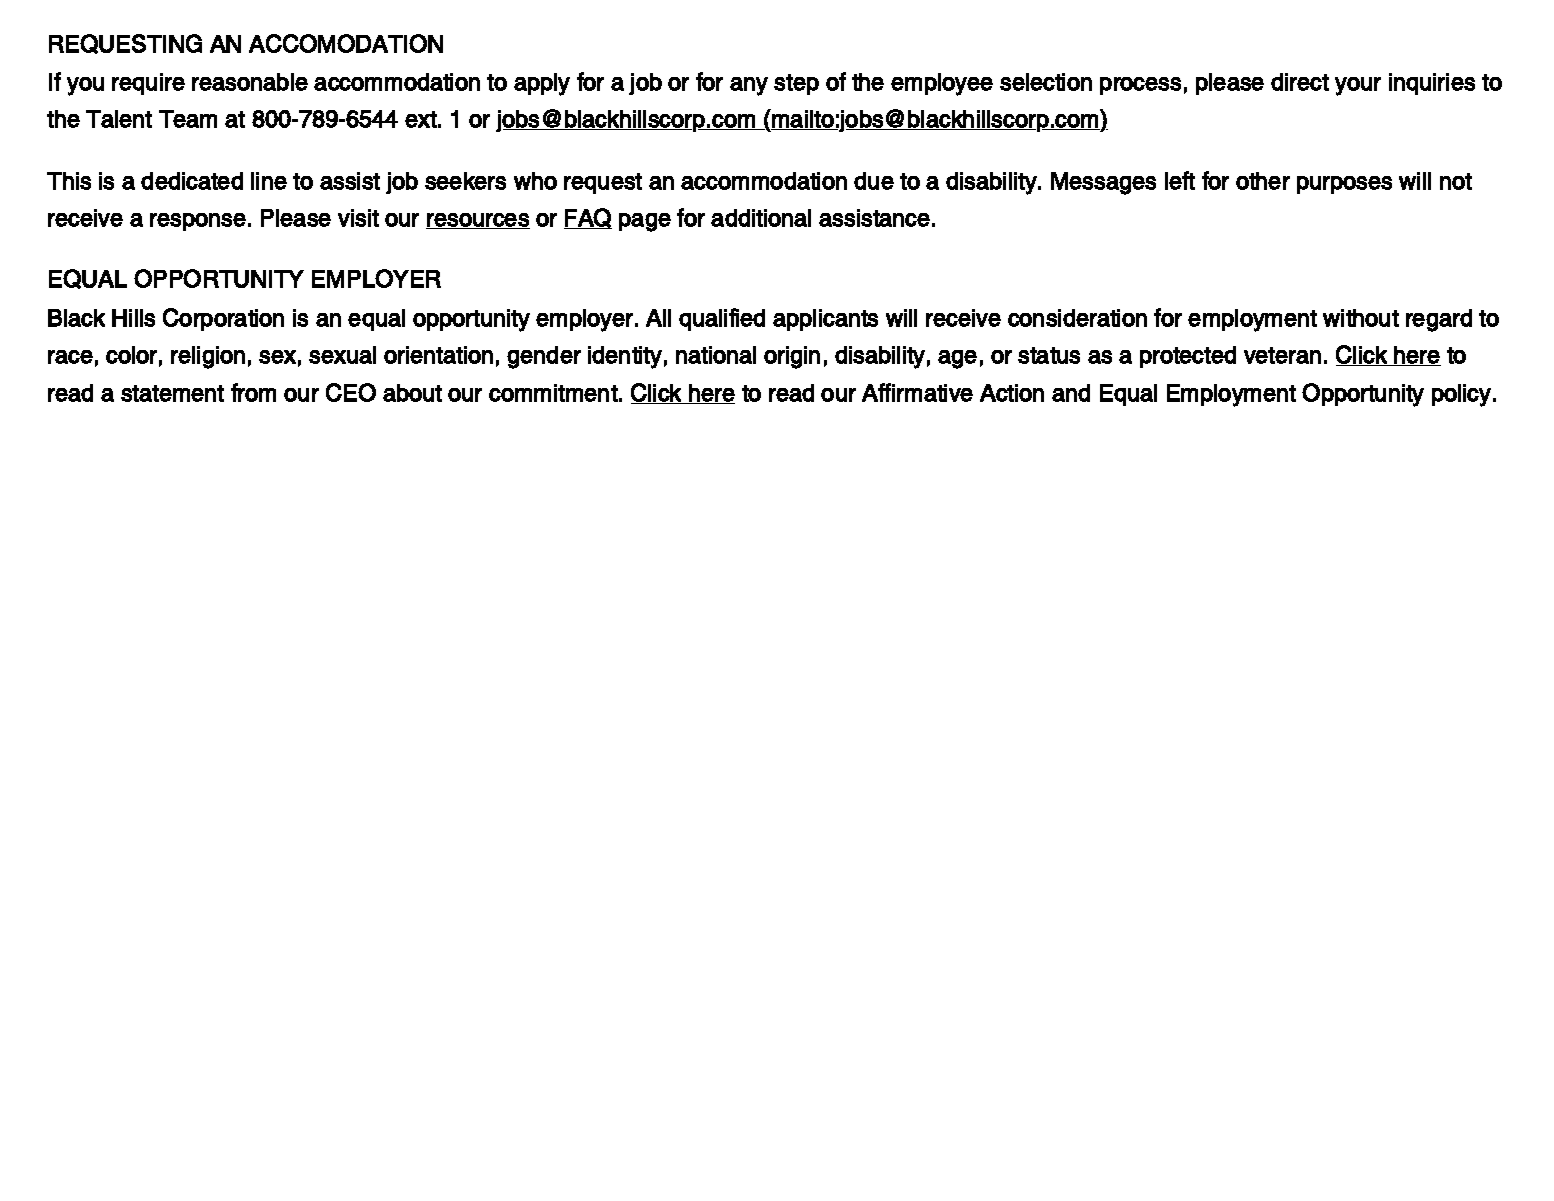  I want to click on step, so click(796, 84).
